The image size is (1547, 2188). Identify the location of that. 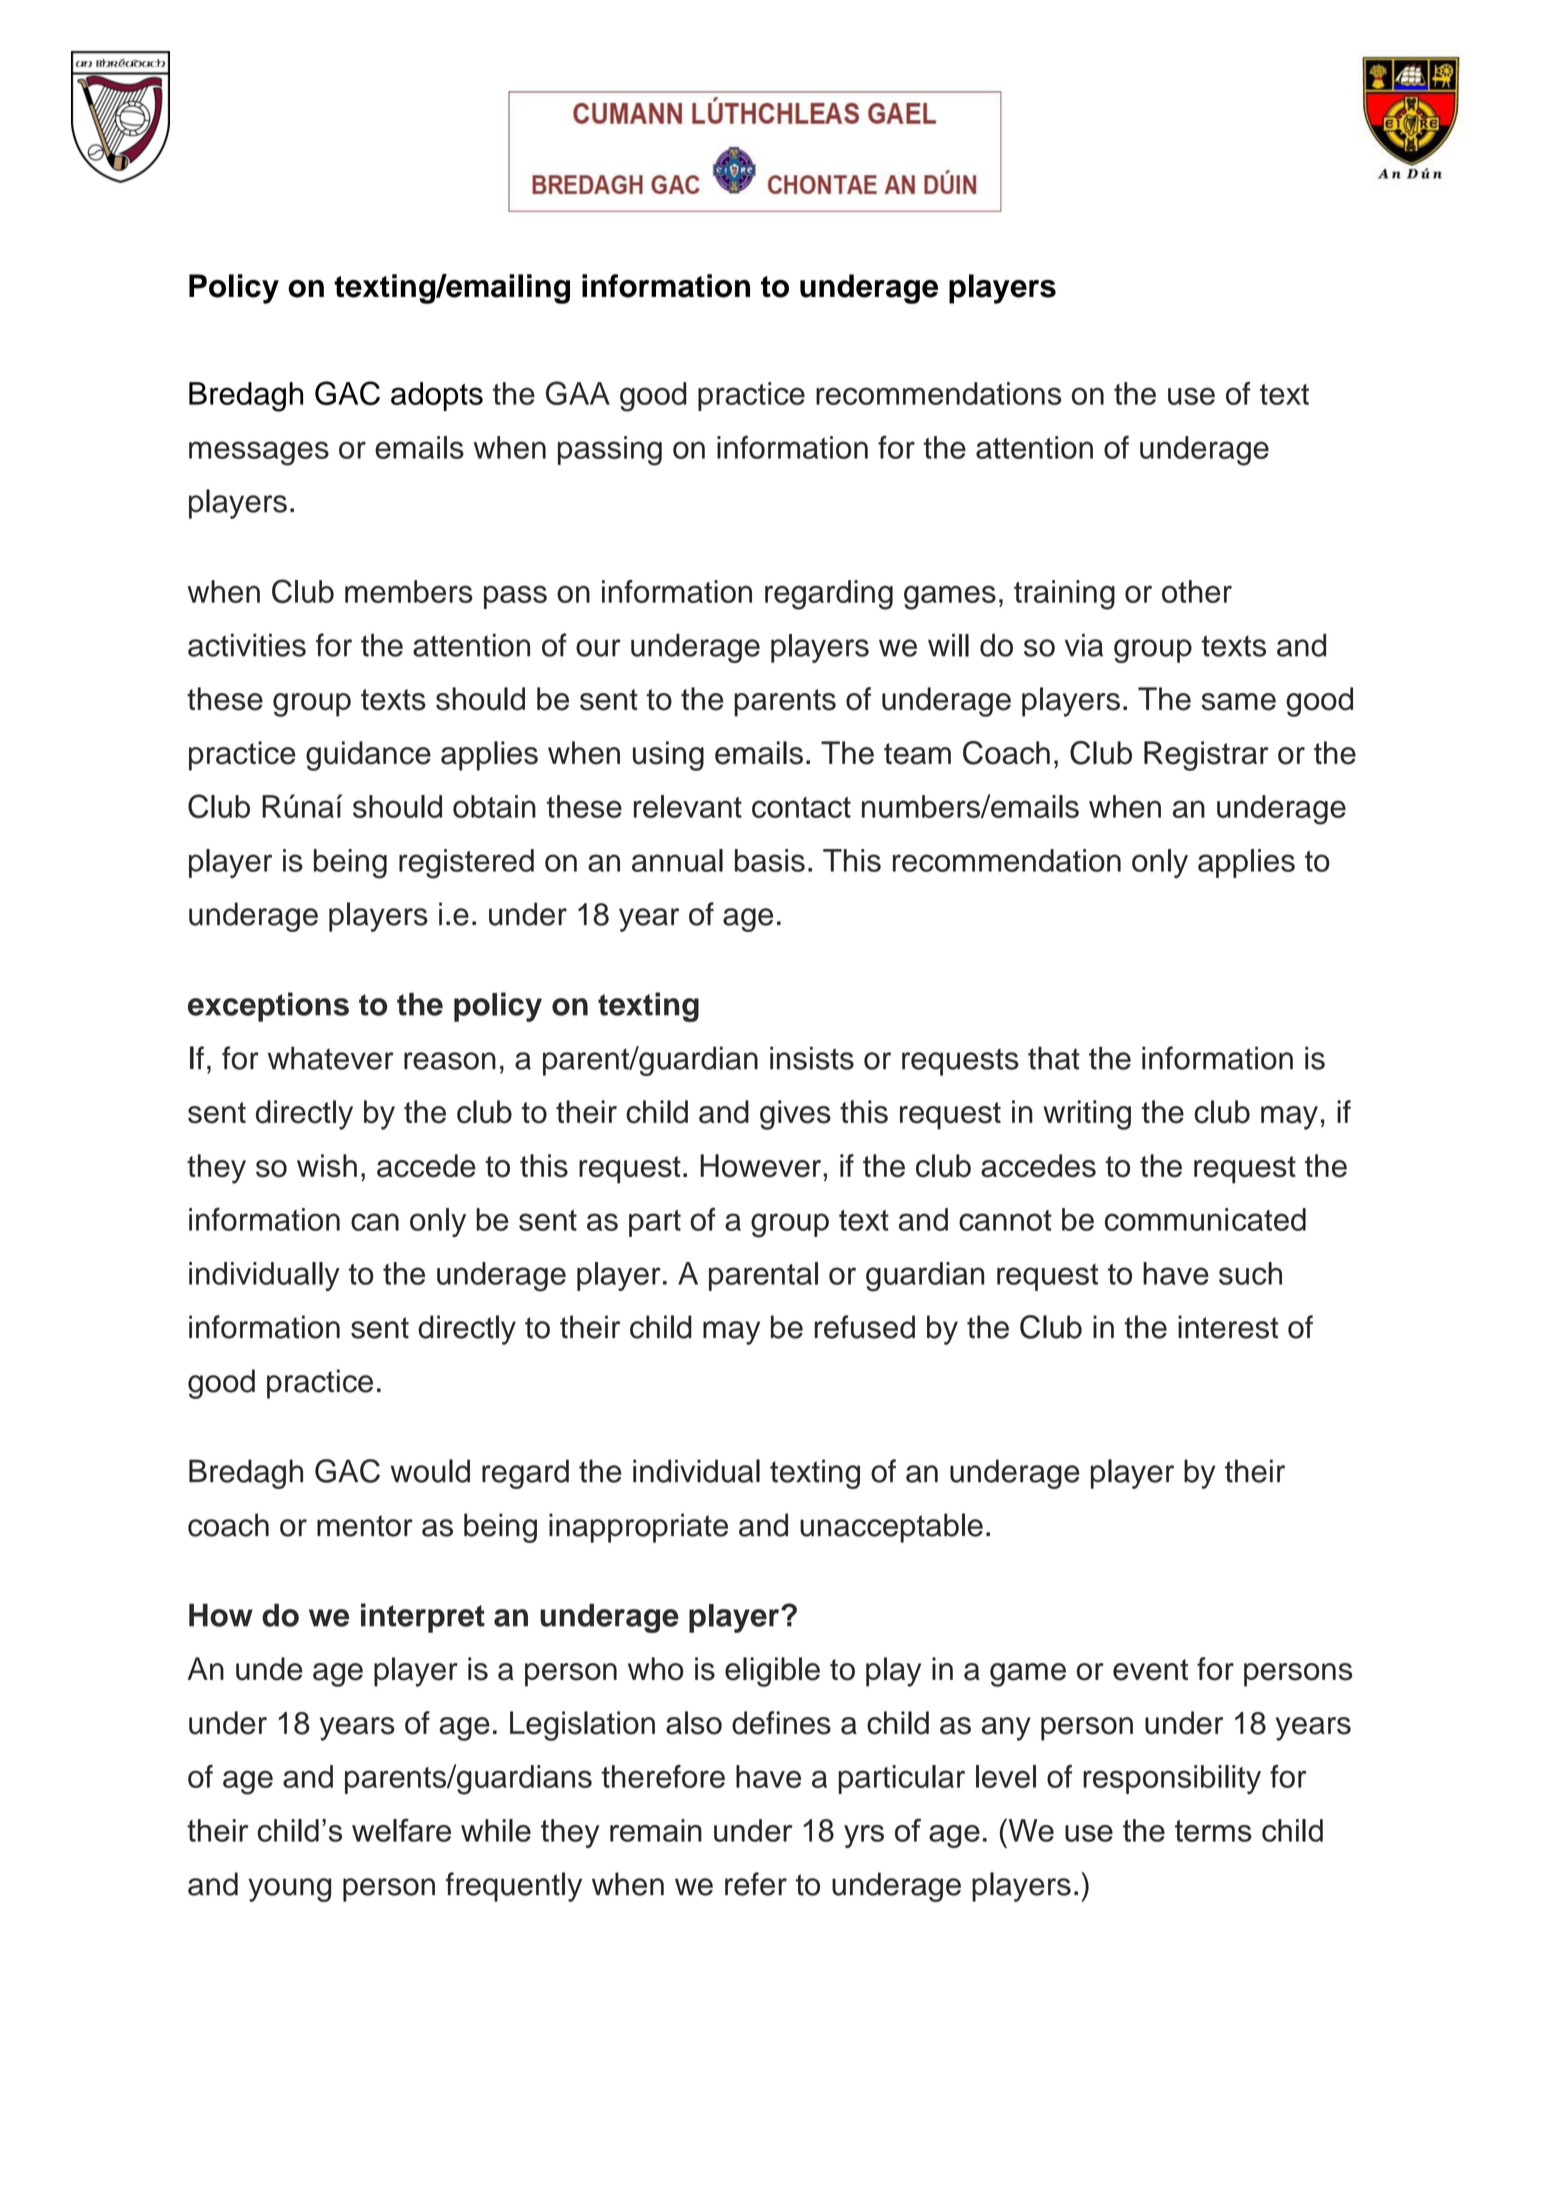
(1054, 1058).
